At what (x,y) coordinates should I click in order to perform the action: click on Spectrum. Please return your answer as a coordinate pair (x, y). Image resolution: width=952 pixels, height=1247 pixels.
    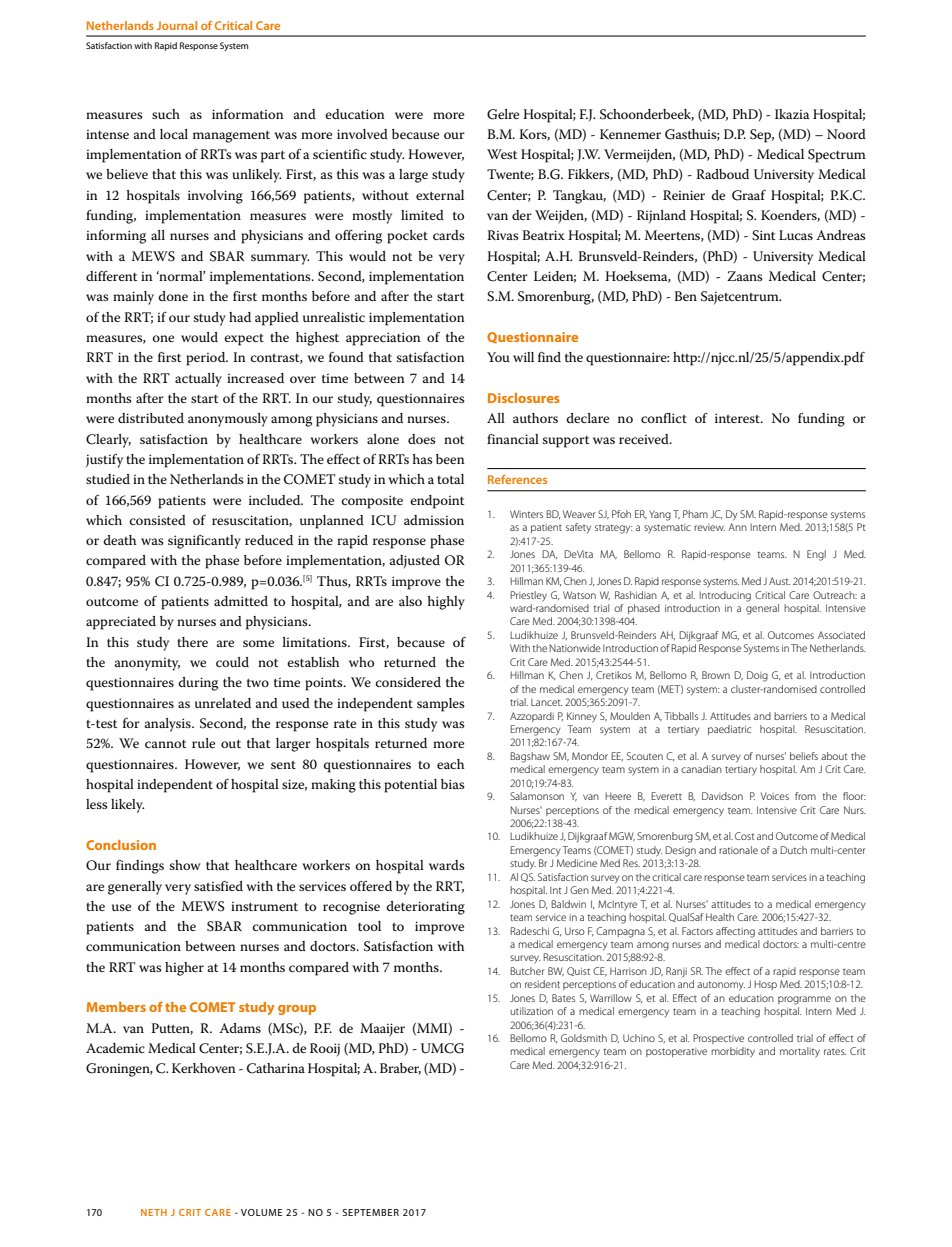
    Looking at the image, I should click on (837, 156).
